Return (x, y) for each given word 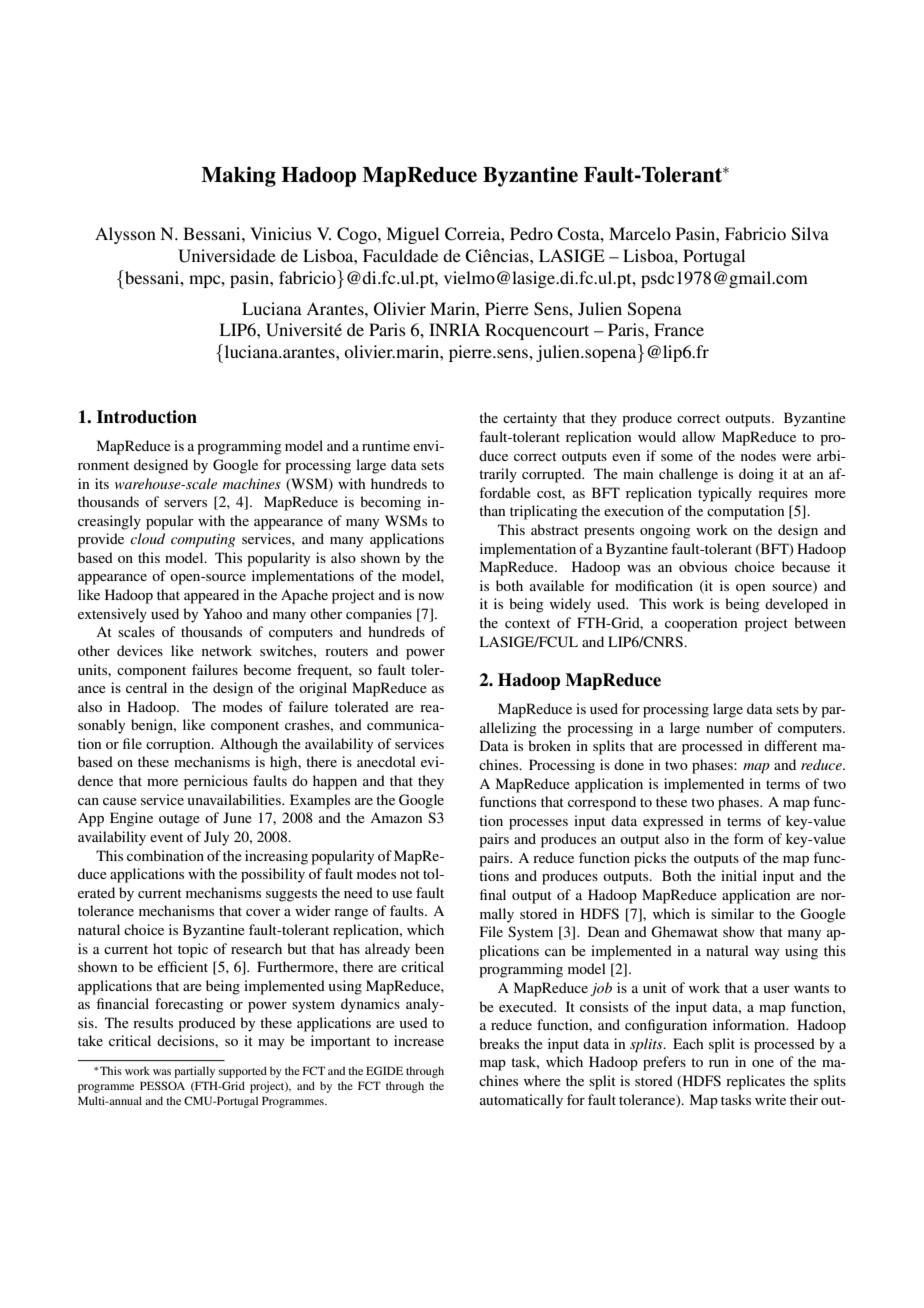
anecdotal (386, 761)
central (146, 687)
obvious (703, 566)
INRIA (454, 329)
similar (732, 913)
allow (699, 436)
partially (194, 1072)
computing (203, 541)
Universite (304, 330)
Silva (810, 234)
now (431, 596)
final (493, 894)
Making (238, 176)
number (730, 727)
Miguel (412, 235)
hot (163, 948)
